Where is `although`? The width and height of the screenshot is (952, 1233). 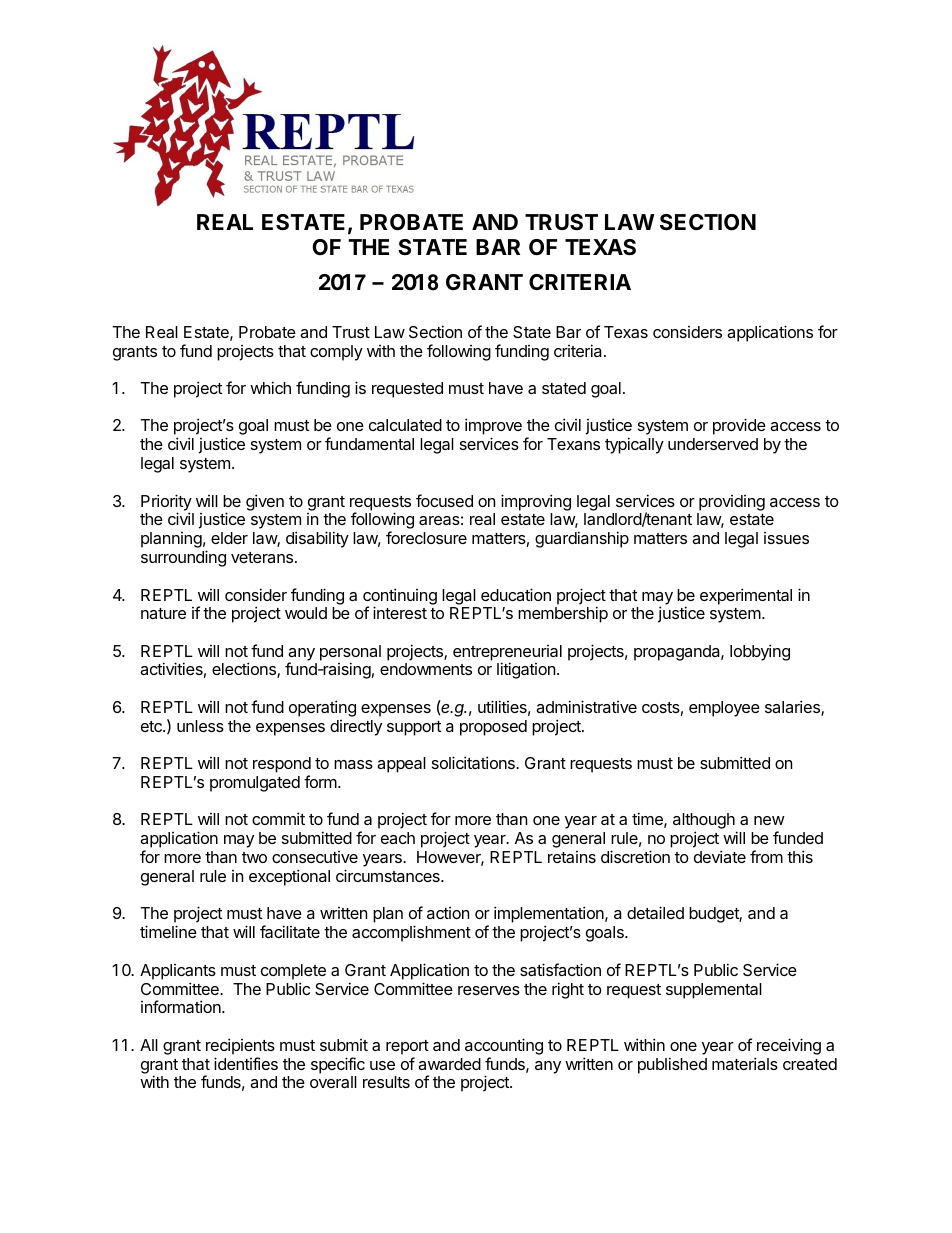
although is located at coordinates (705, 822).
